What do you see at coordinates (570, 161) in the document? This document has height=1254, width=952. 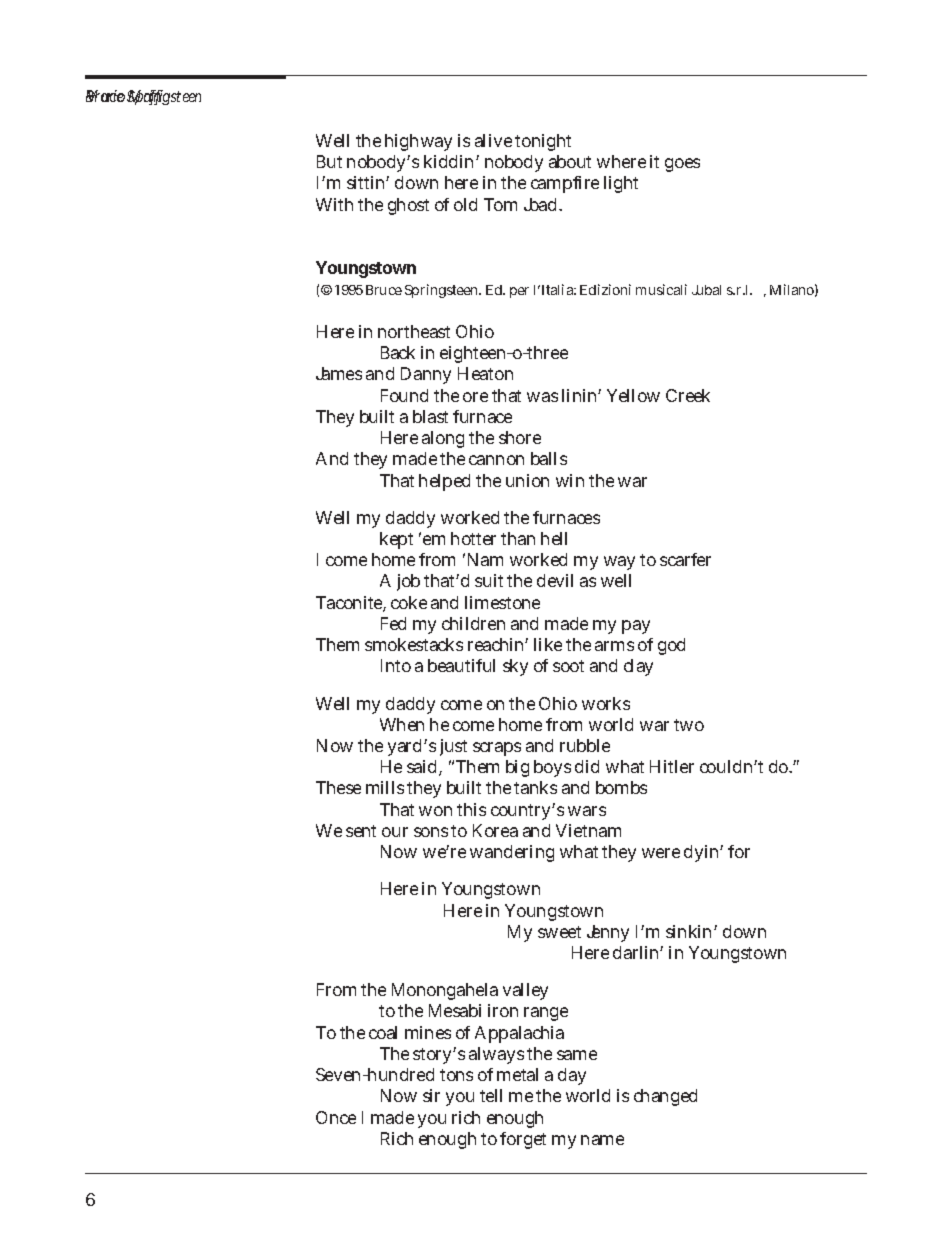 I see `about` at bounding box center [570, 161].
